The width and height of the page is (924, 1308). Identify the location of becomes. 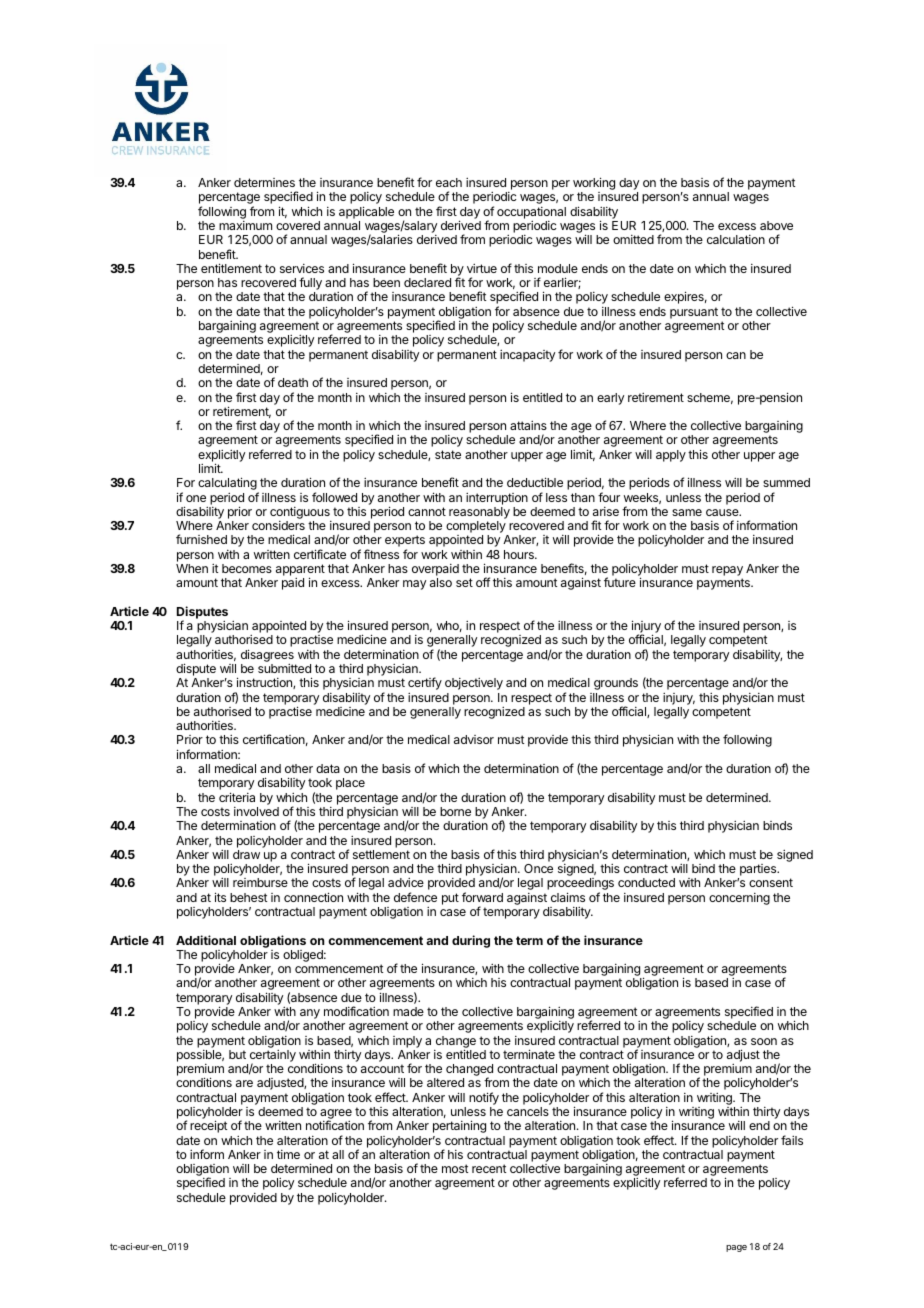
(247, 568).
